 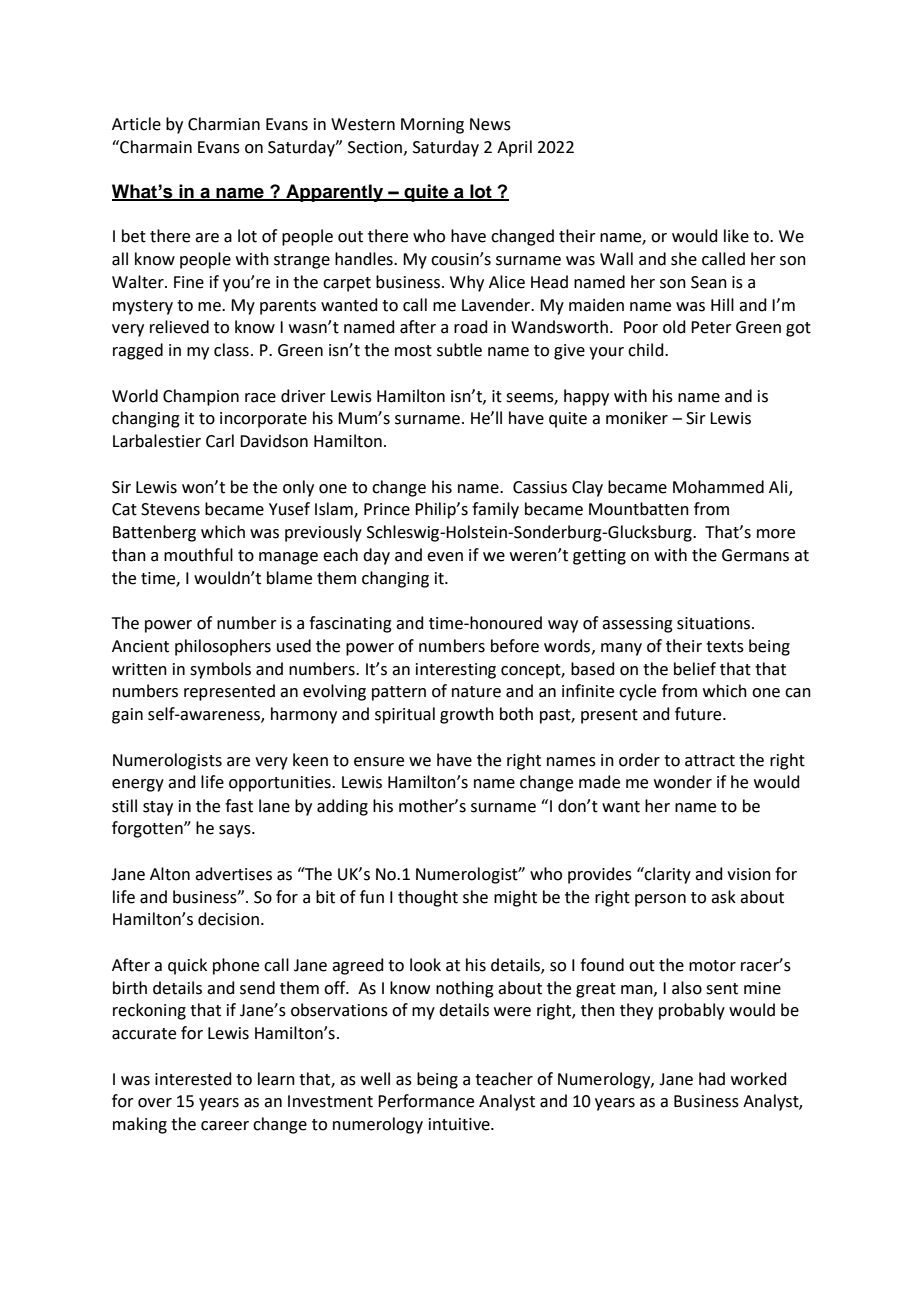 I want to click on subtle, so click(x=459, y=350).
